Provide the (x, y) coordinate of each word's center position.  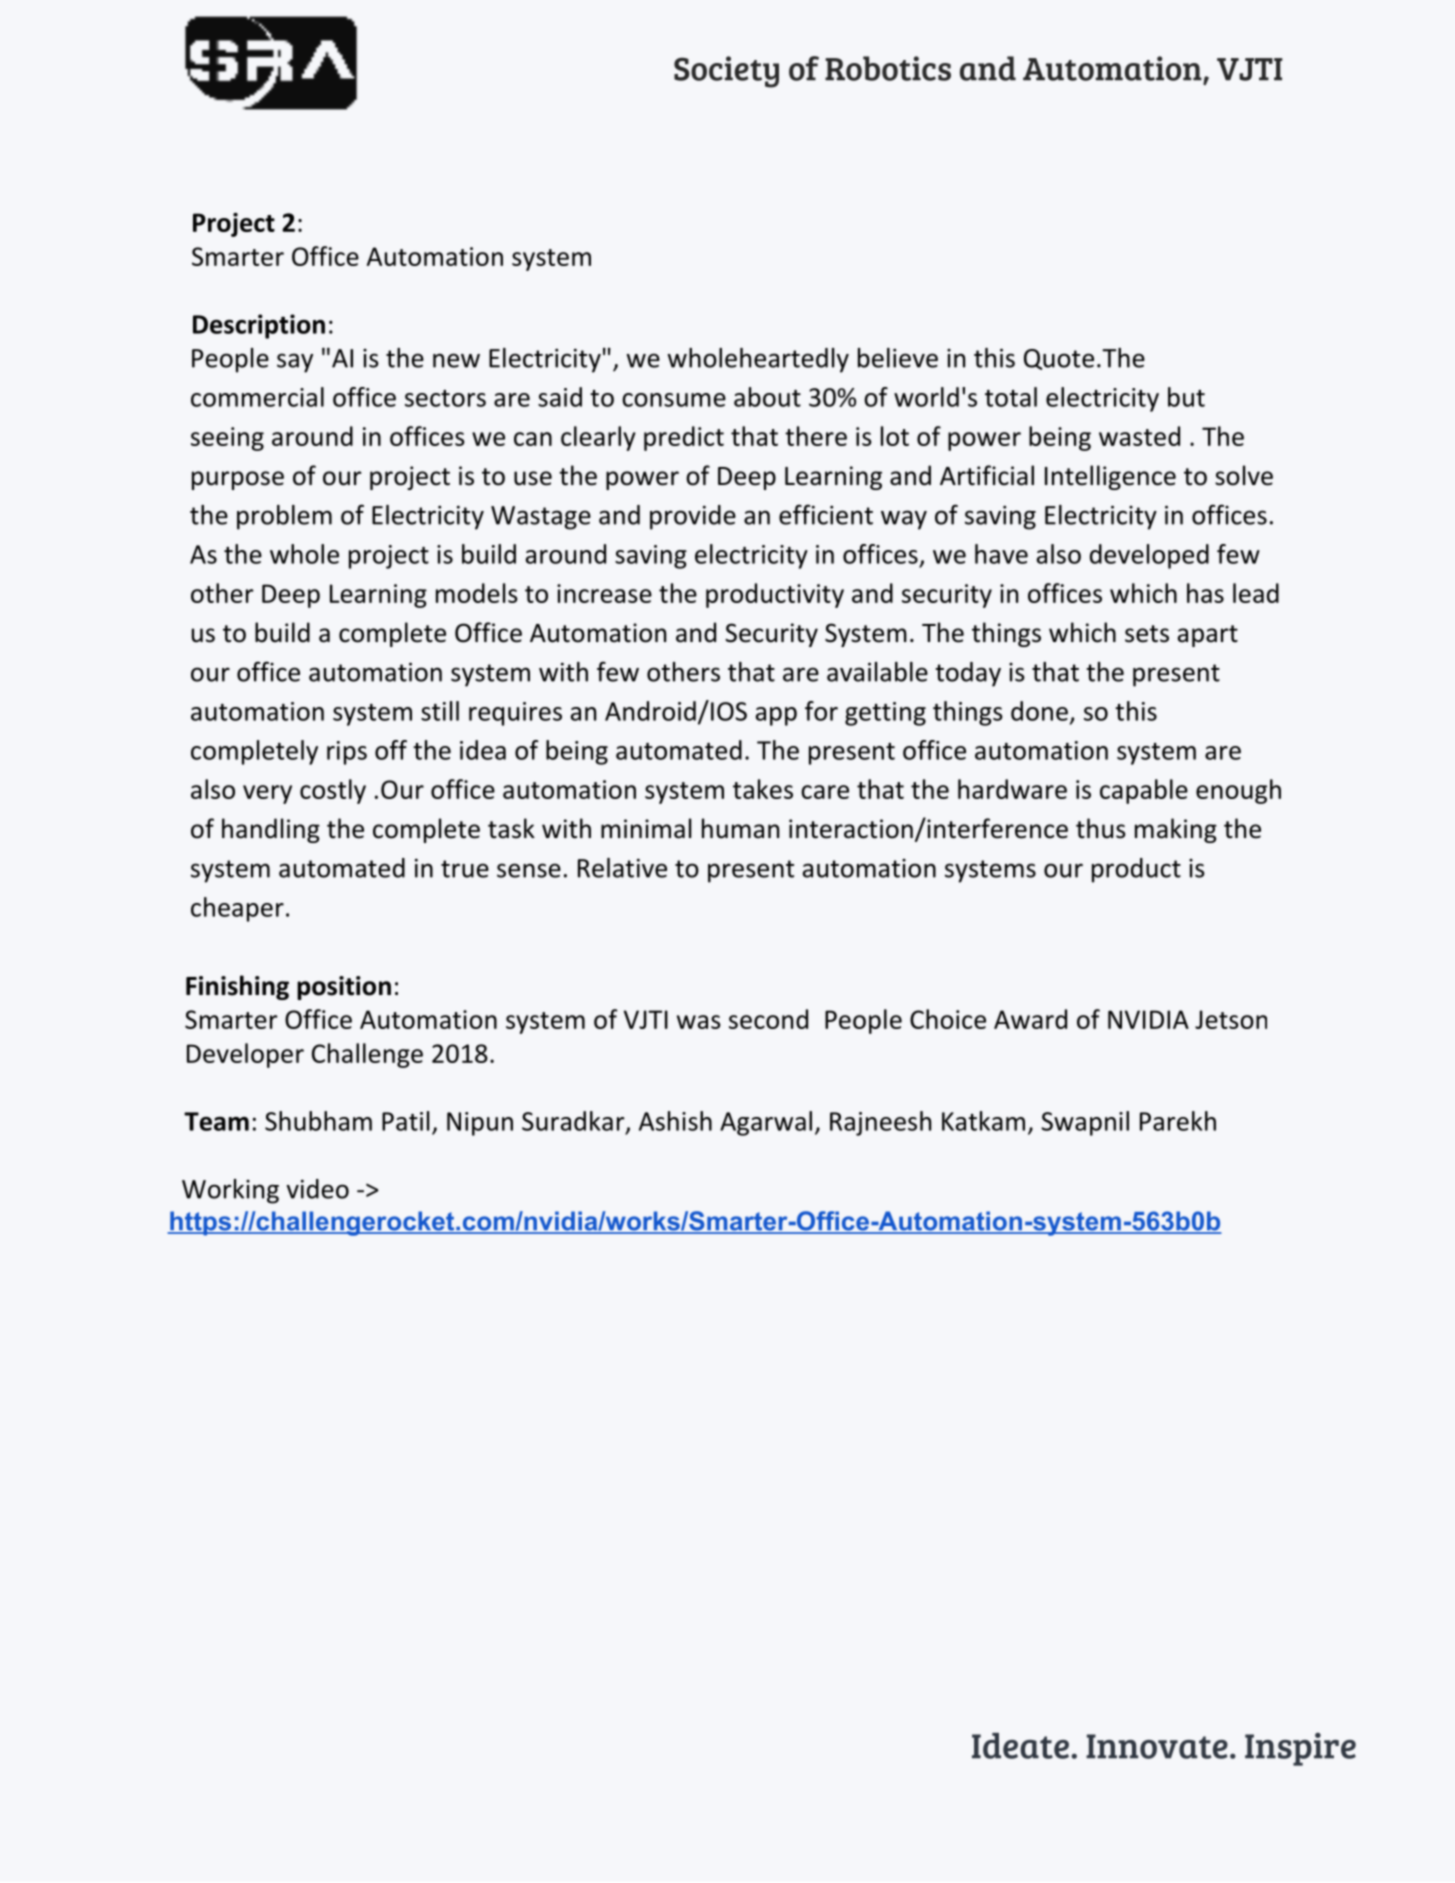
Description (259, 326)
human (740, 828)
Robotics (888, 68)
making (1176, 830)
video (317, 1189)
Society (726, 72)
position (344, 988)
